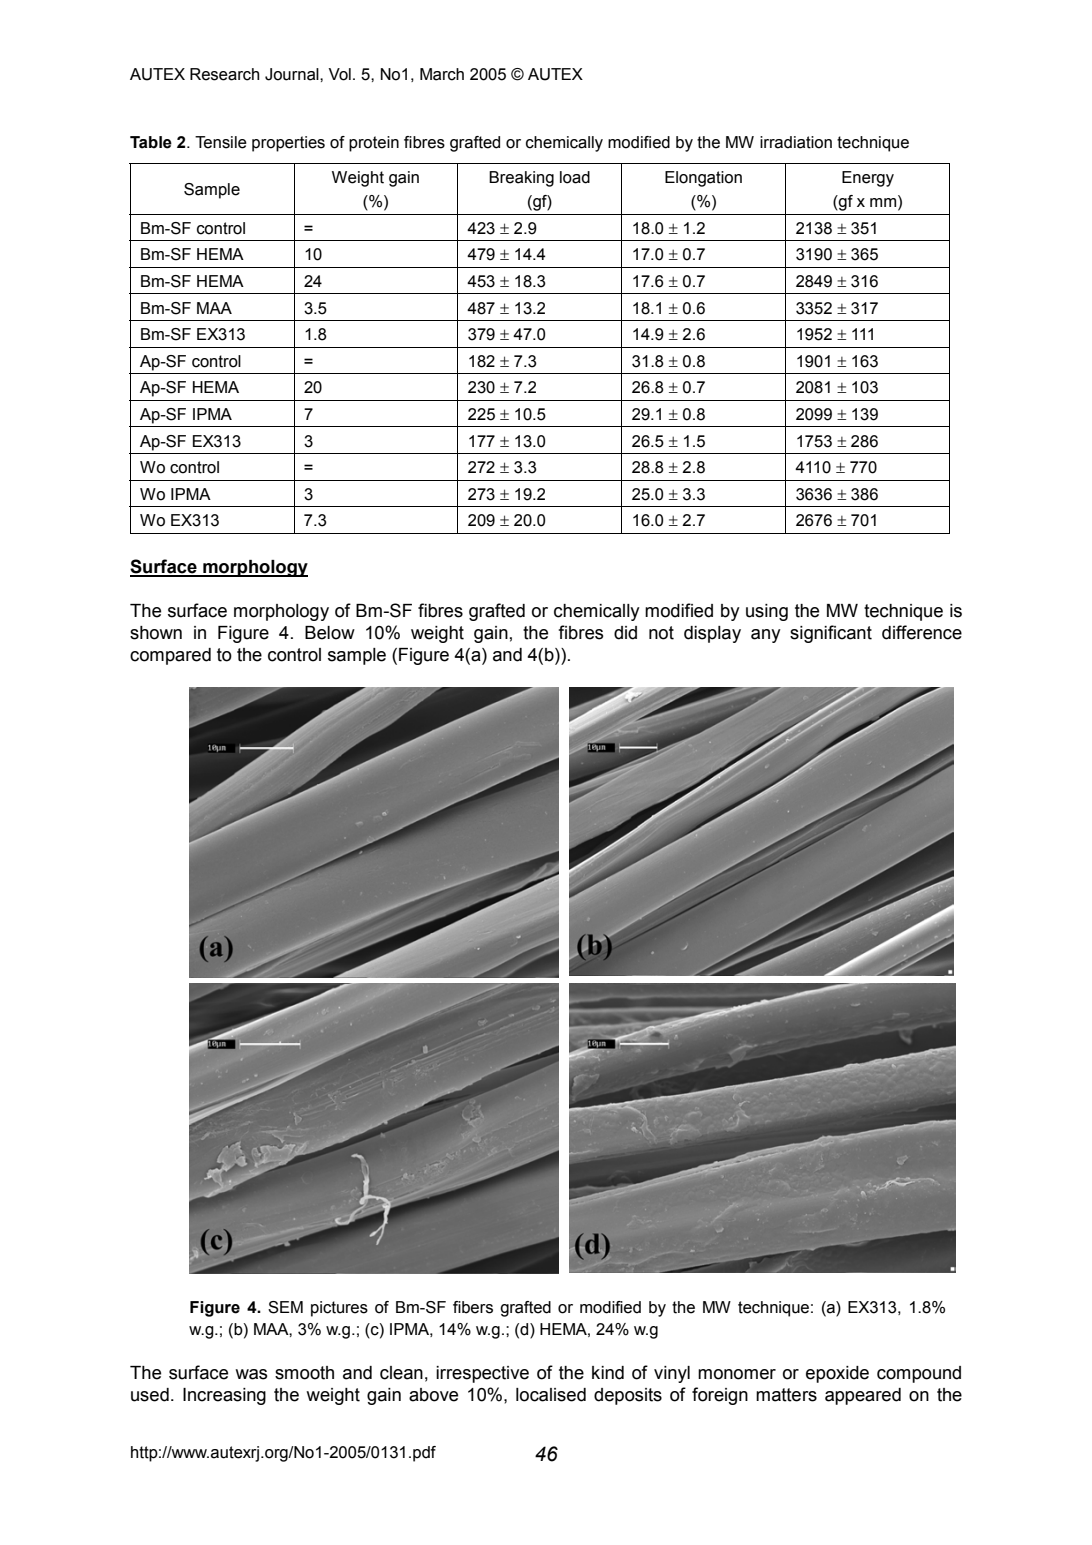 Image resolution: width=1092 pixels, height=1545 pixels. What do you see at coordinates (796, 142) in the screenshot?
I see `irradiation` at bounding box center [796, 142].
